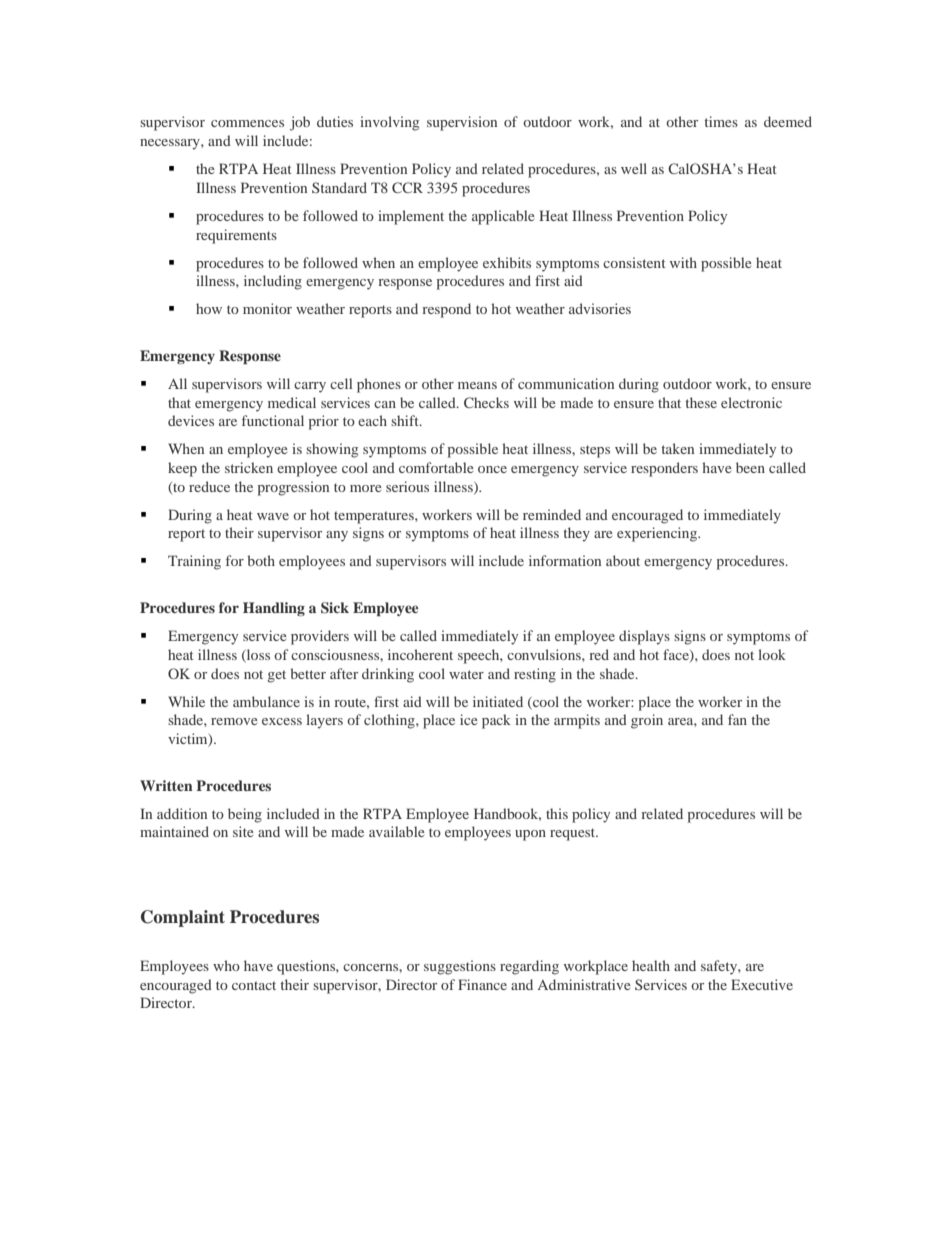  Describe the element at coordinates (658, 534) in the document. I see `experiencing` at that location.
